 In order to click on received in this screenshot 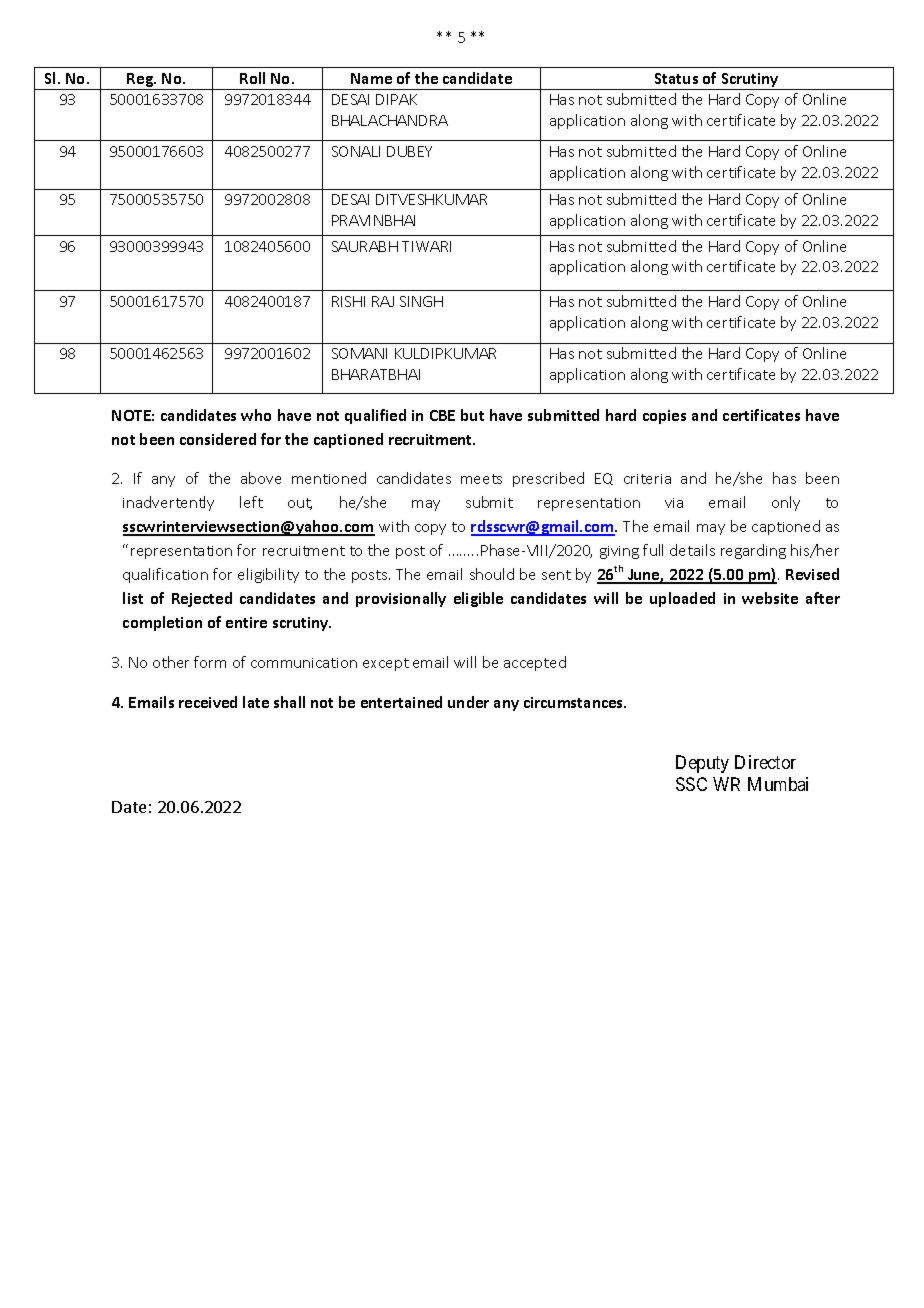, I will do `click(208, 702)`.
